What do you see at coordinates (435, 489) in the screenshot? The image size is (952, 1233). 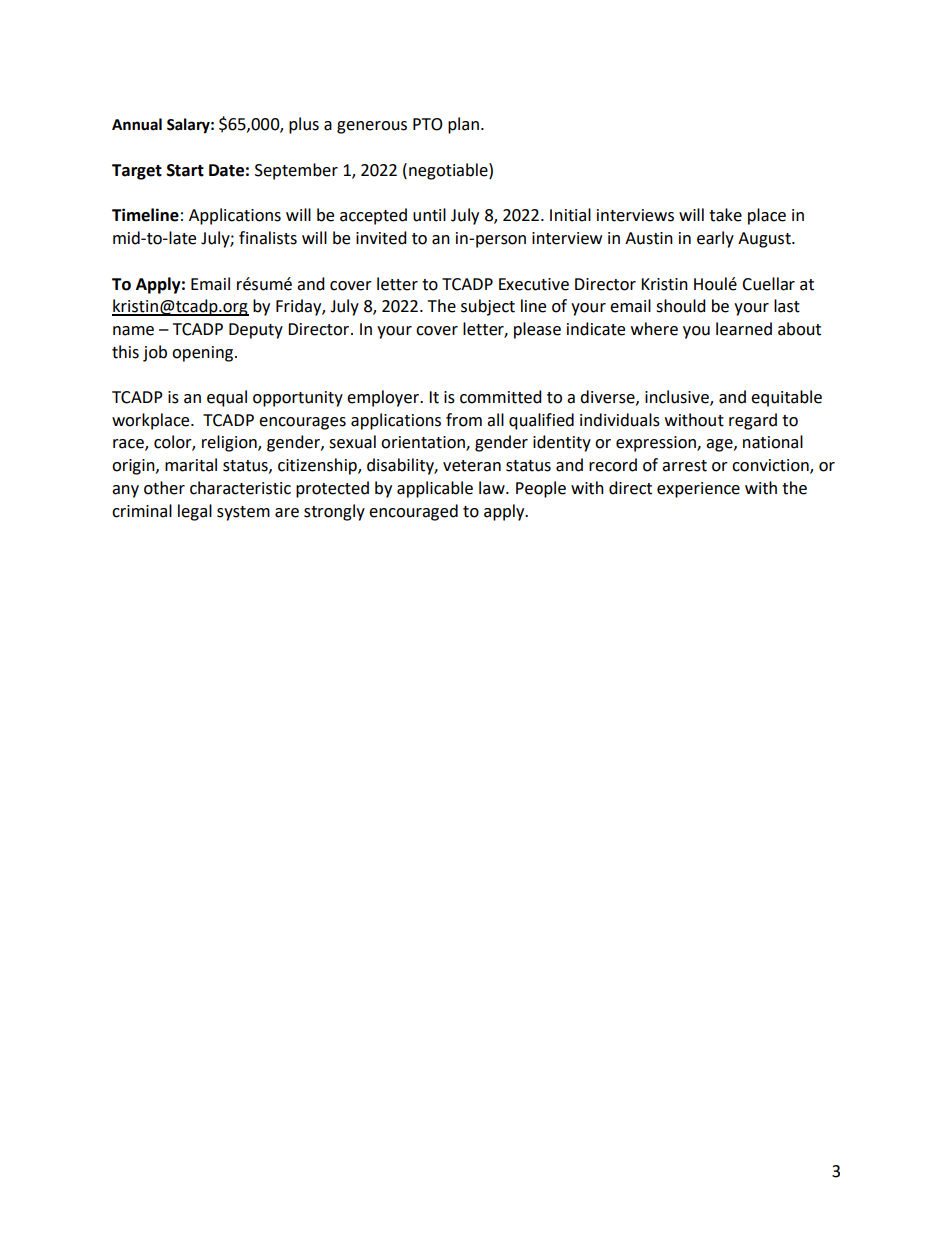 I see `applicable` at bounding box center [435, 489].
